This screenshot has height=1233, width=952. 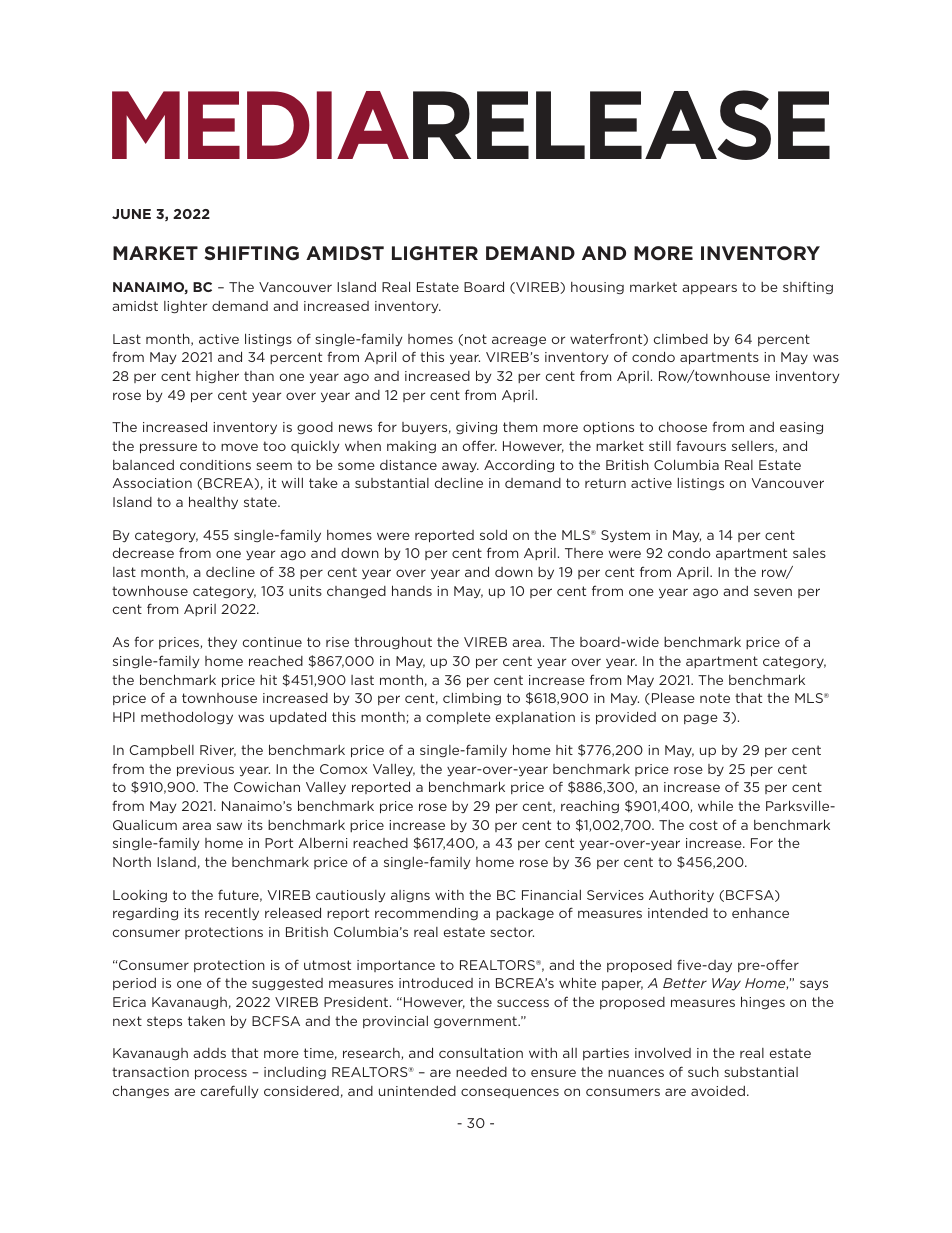 I want to click on climbing, so click(x=472, y=699).
